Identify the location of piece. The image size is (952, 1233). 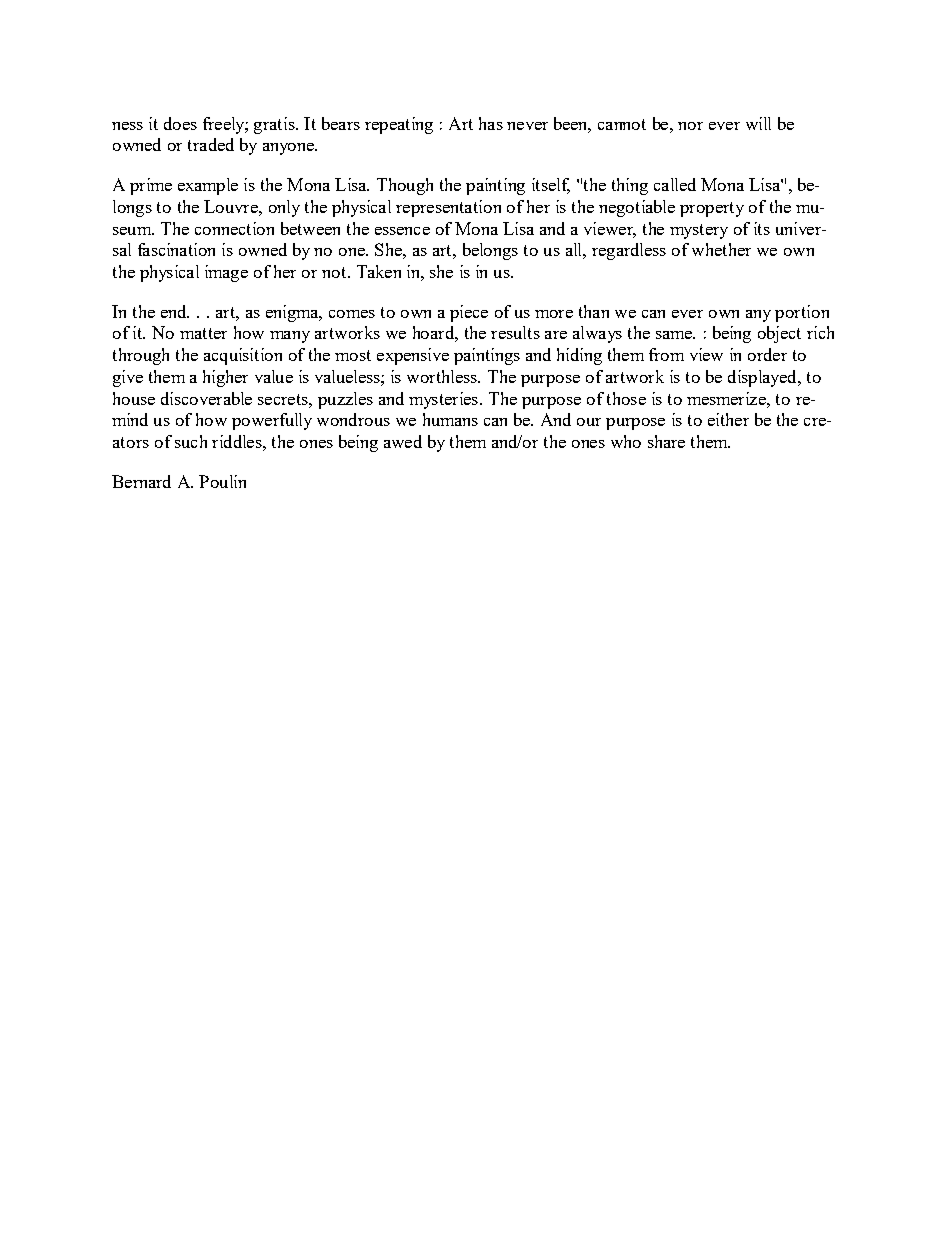
(469, 313).
